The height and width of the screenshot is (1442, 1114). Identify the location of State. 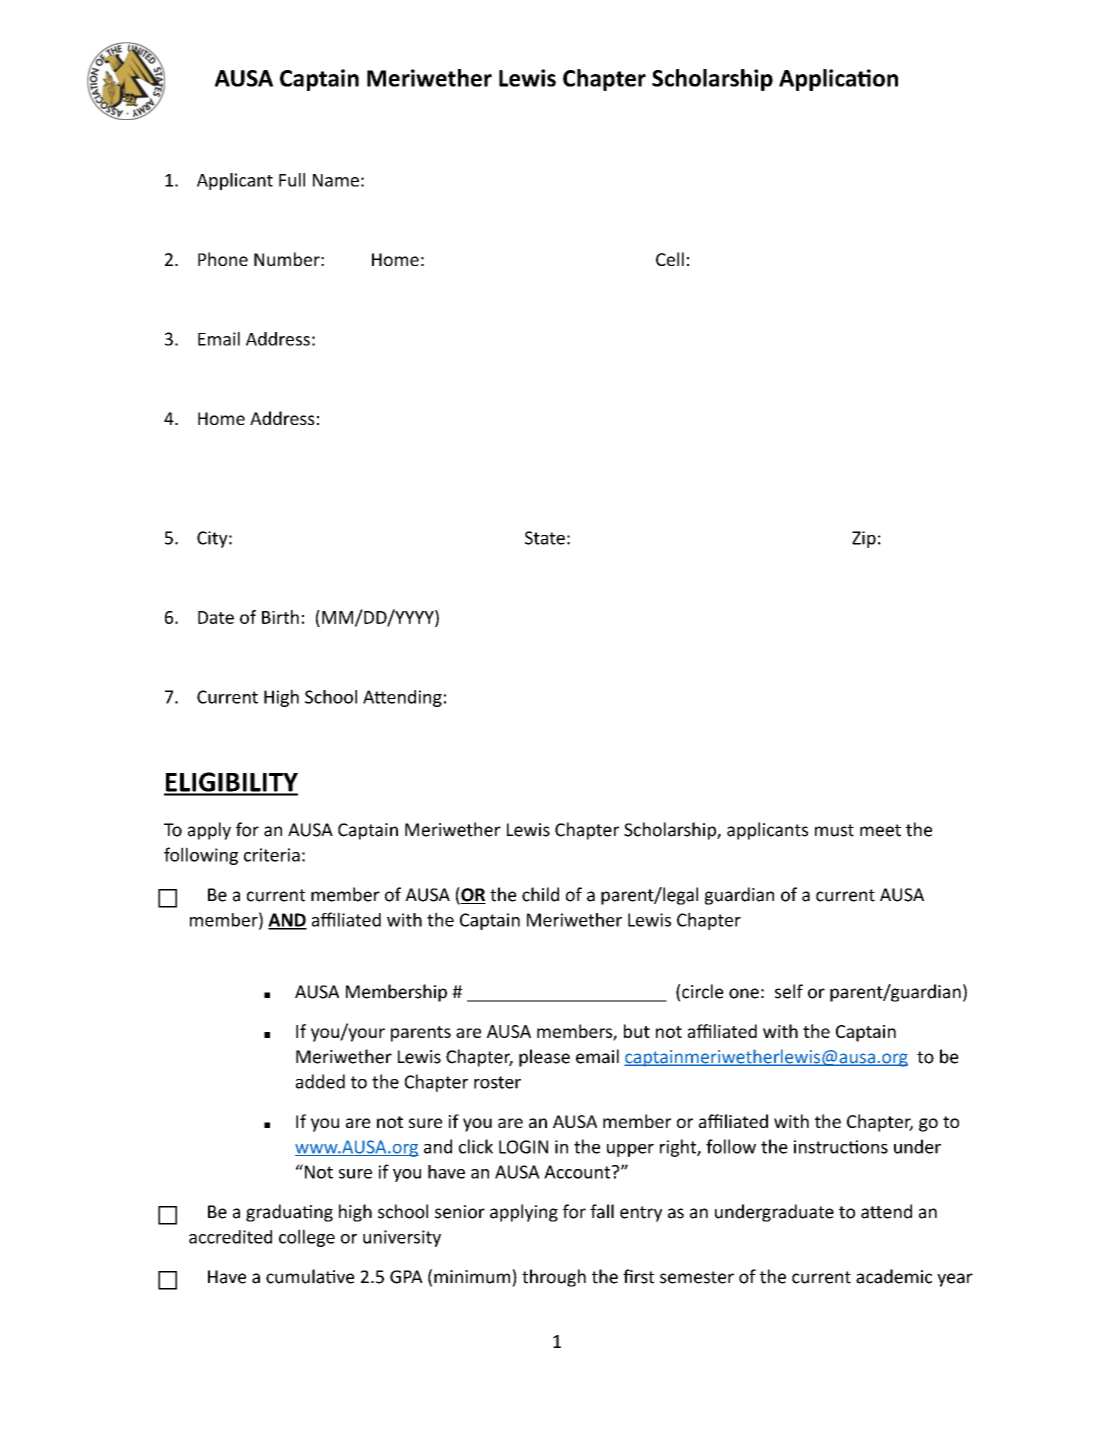
(545, 538).
